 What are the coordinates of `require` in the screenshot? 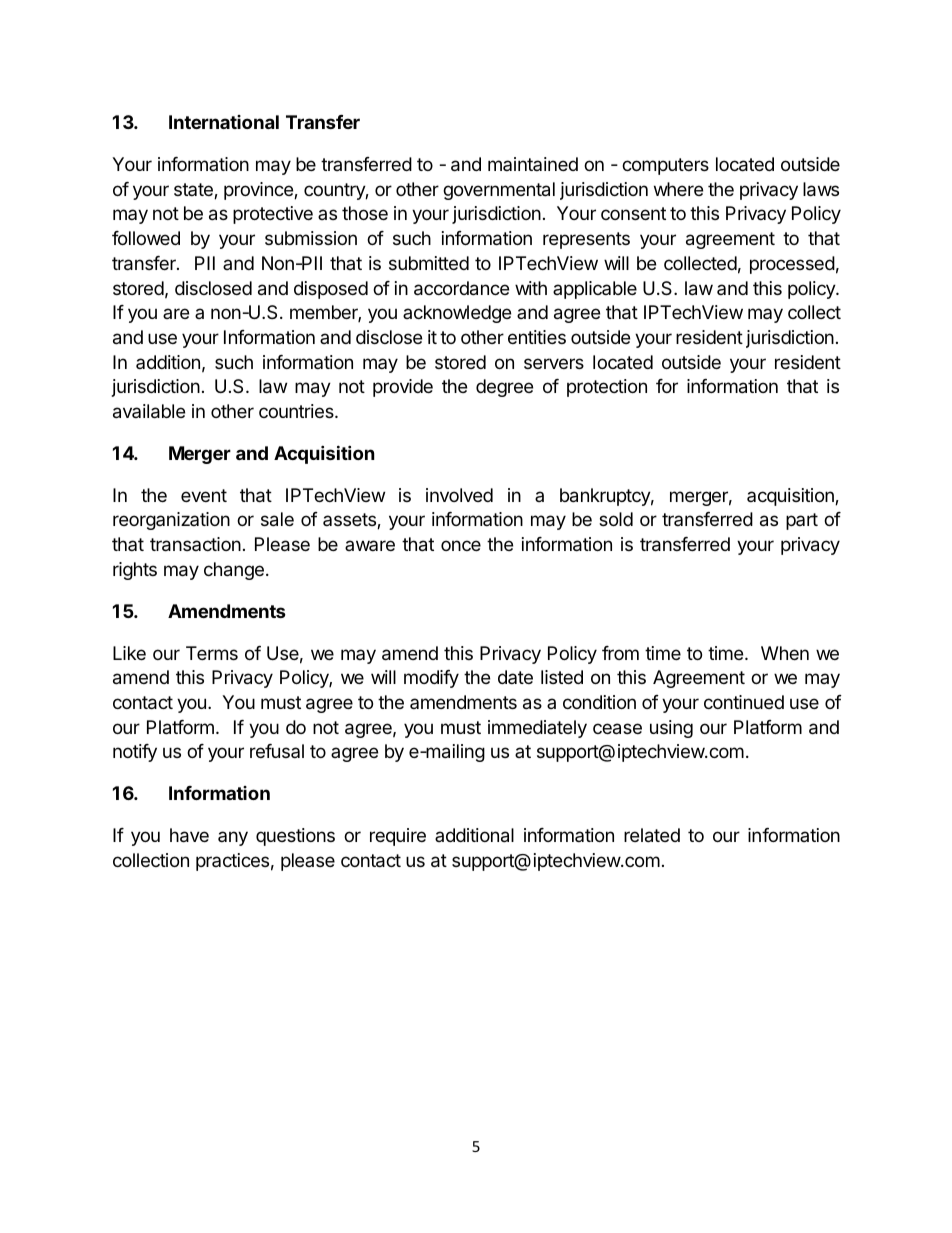 It's located at (398, 837).
